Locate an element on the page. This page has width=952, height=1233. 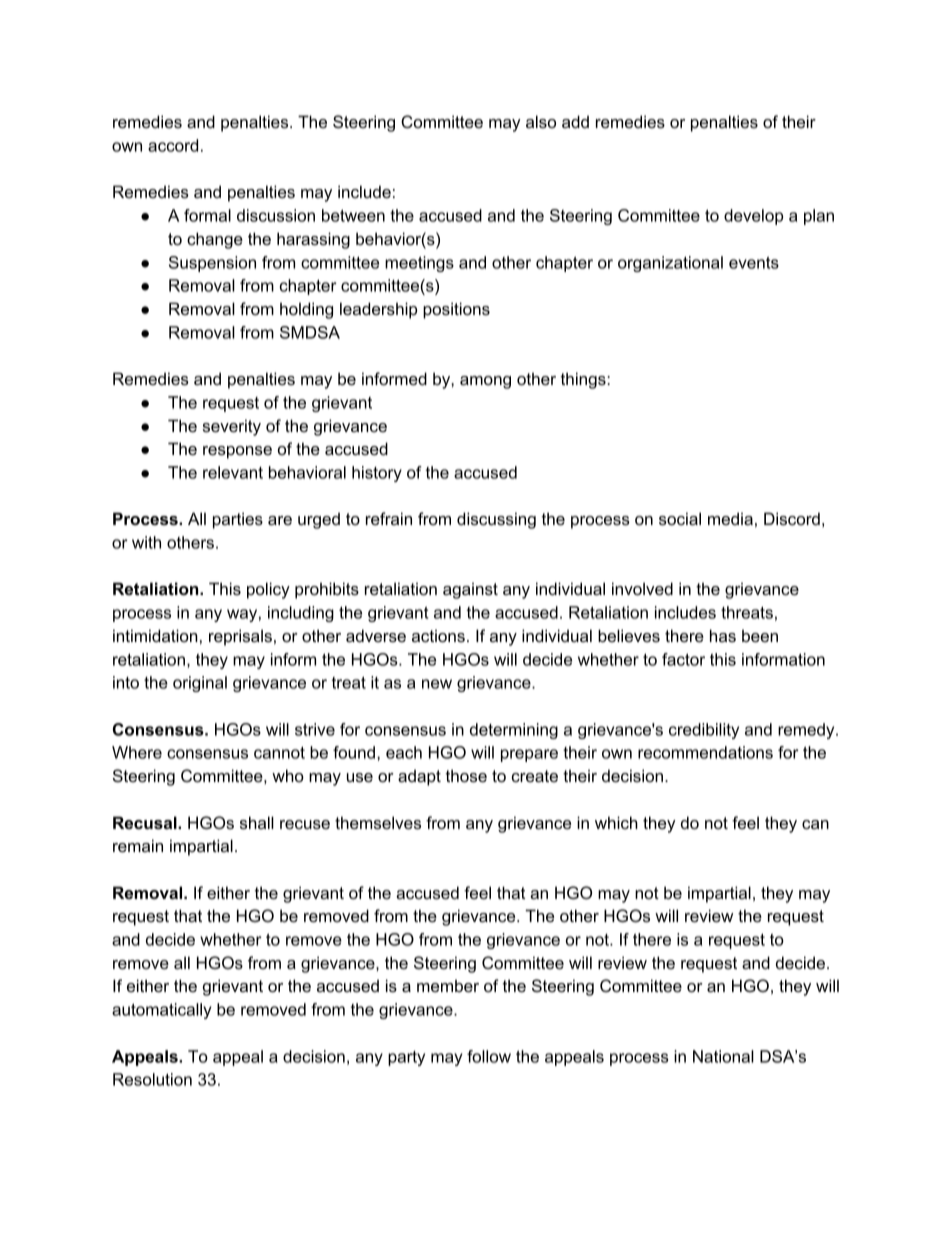
cannot is located at coordinates (279, 753).
